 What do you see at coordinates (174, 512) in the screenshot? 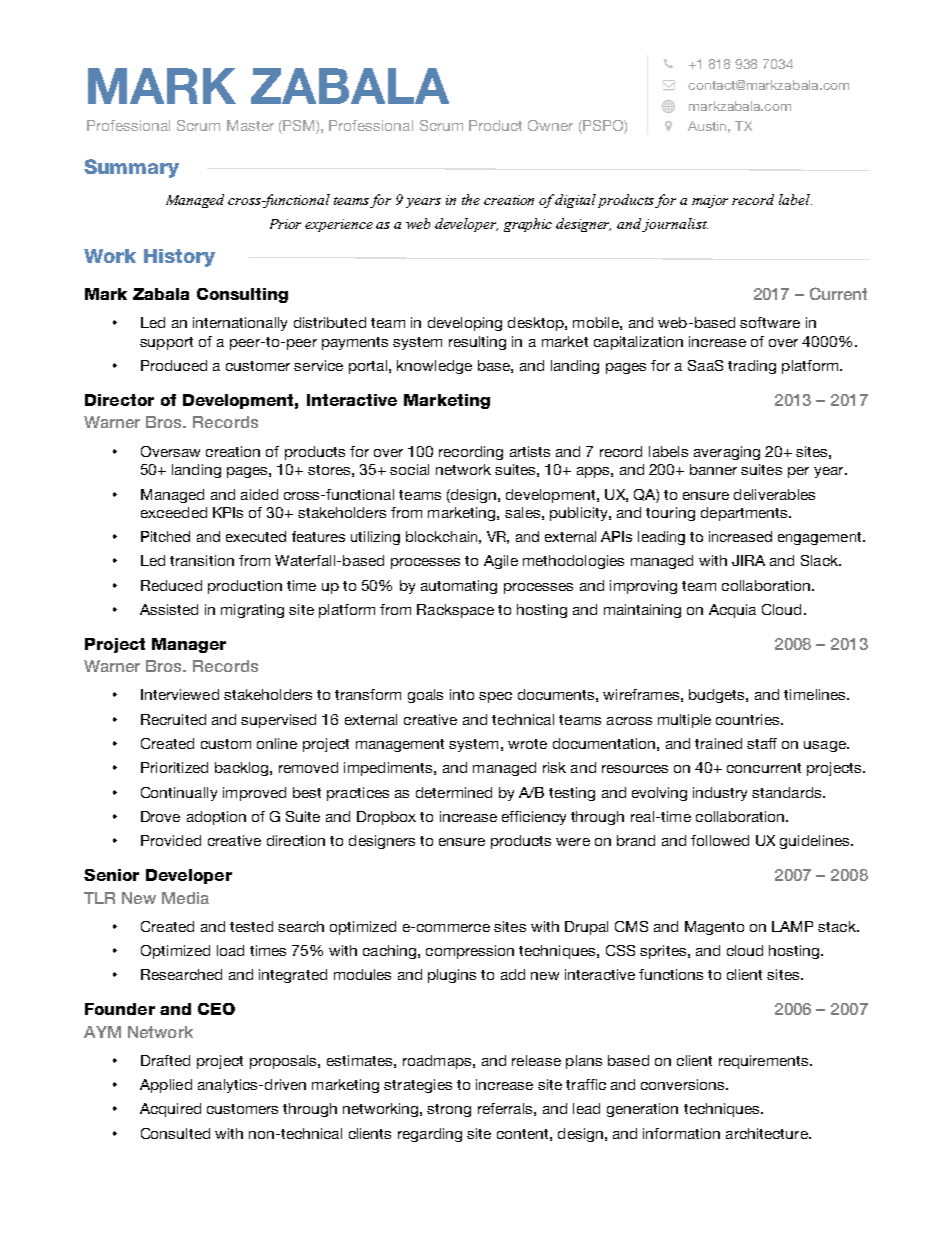
I see `exceeded` at bounding box center [174, 512].
